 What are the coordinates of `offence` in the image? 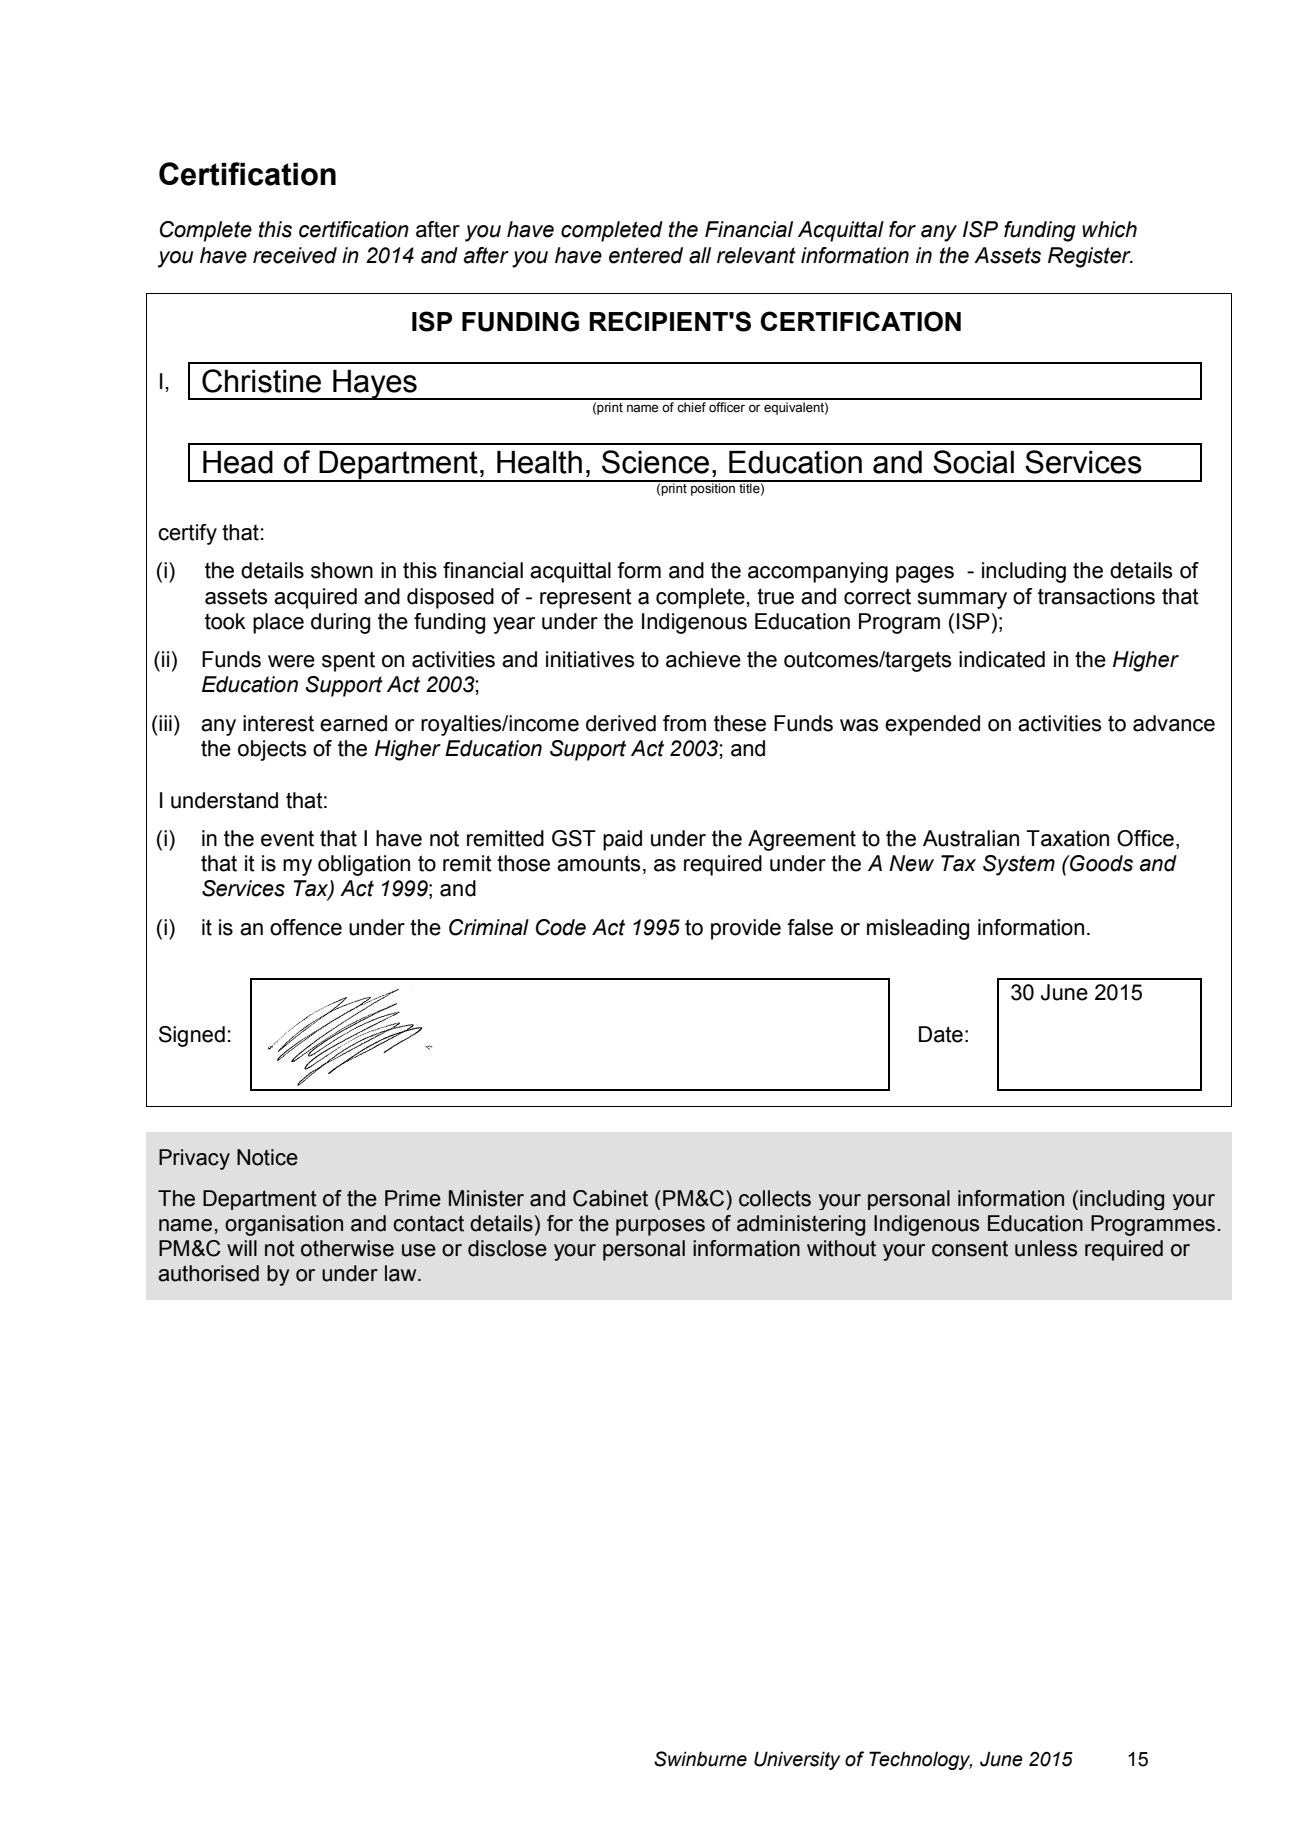 It's located at (306, 927).
